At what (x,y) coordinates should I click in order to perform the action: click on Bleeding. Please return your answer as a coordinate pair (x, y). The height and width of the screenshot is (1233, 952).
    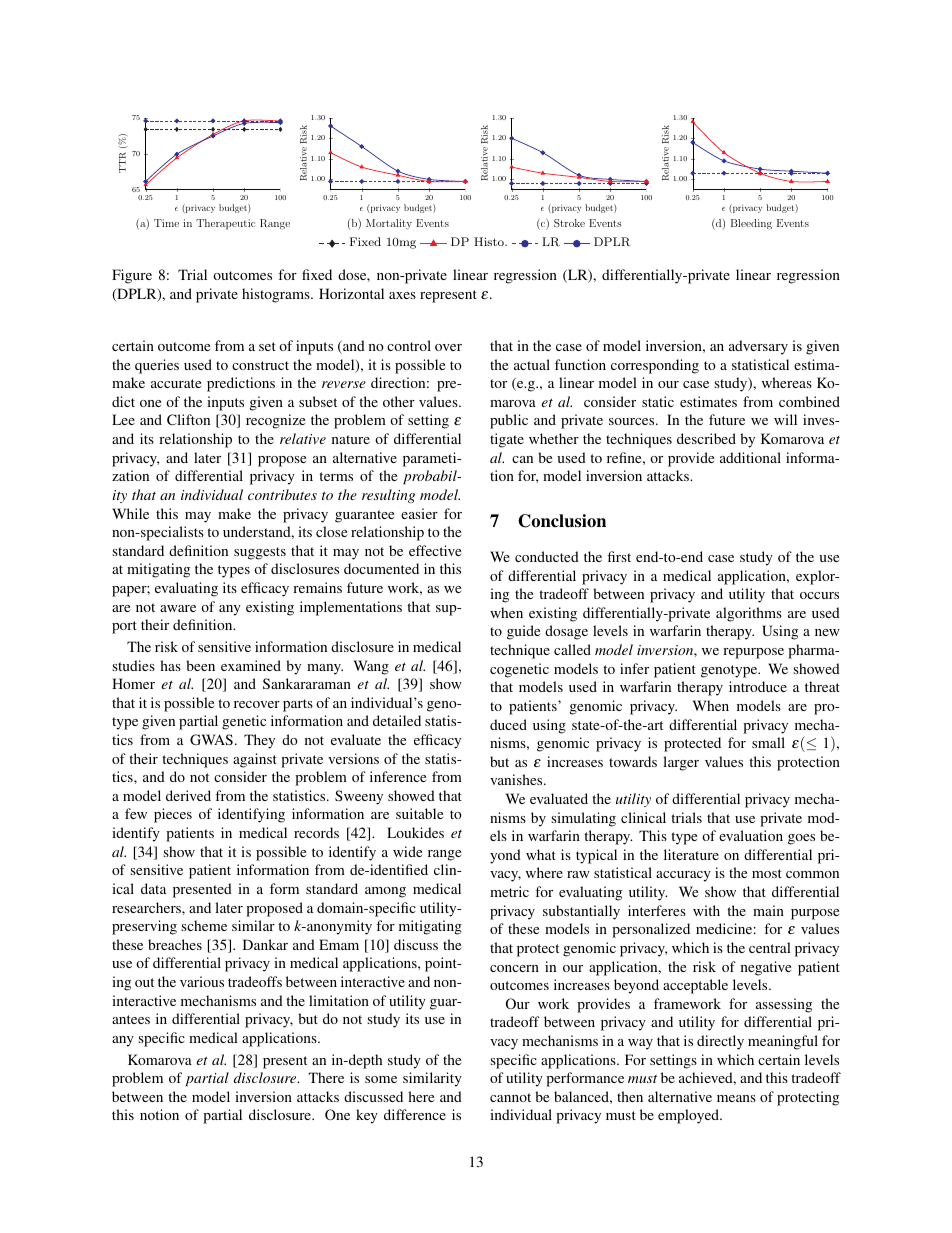
    Looking at the image, I should click on (751, 224).
